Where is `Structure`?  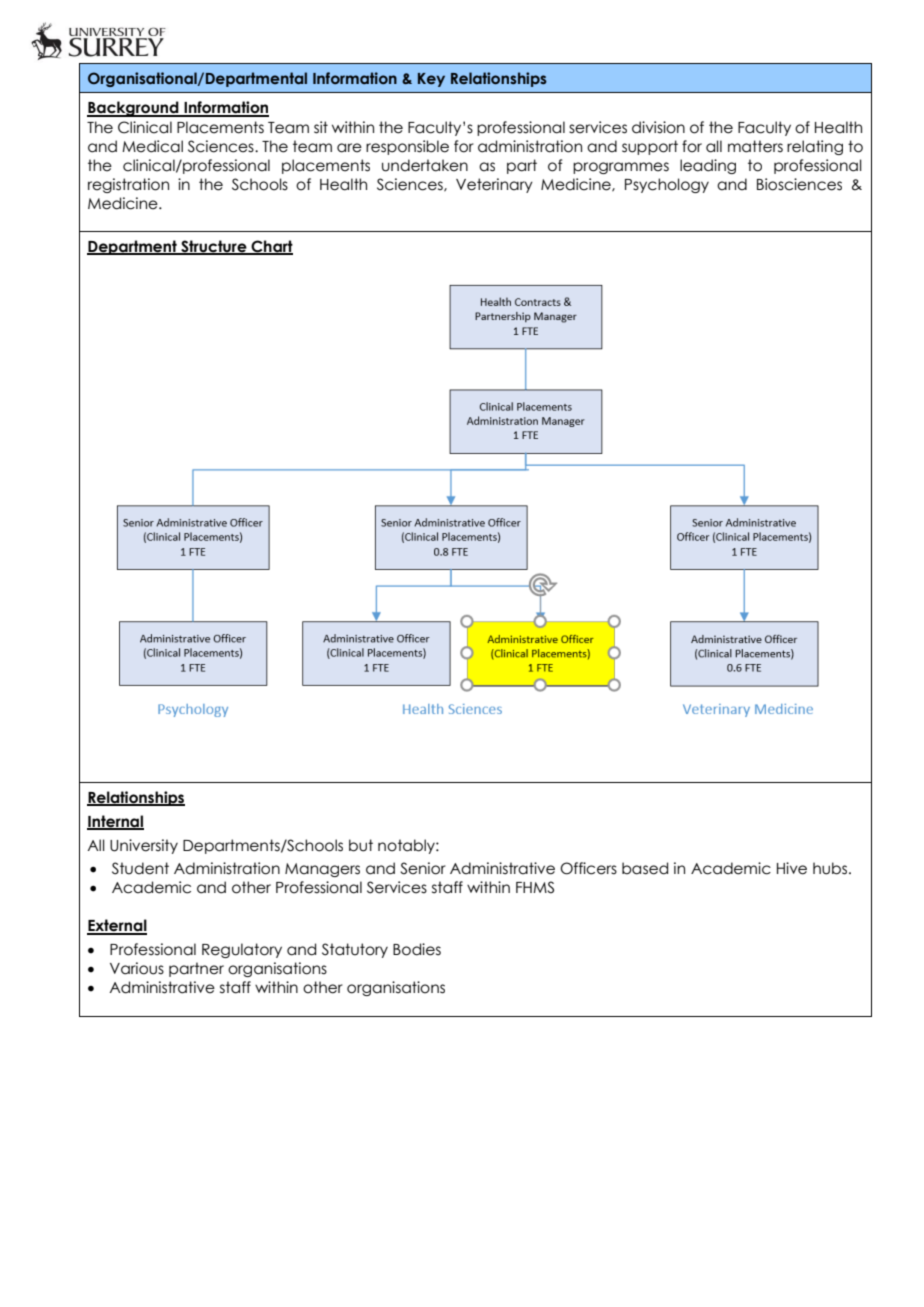
Structure is located at coordinates (214, 247).
